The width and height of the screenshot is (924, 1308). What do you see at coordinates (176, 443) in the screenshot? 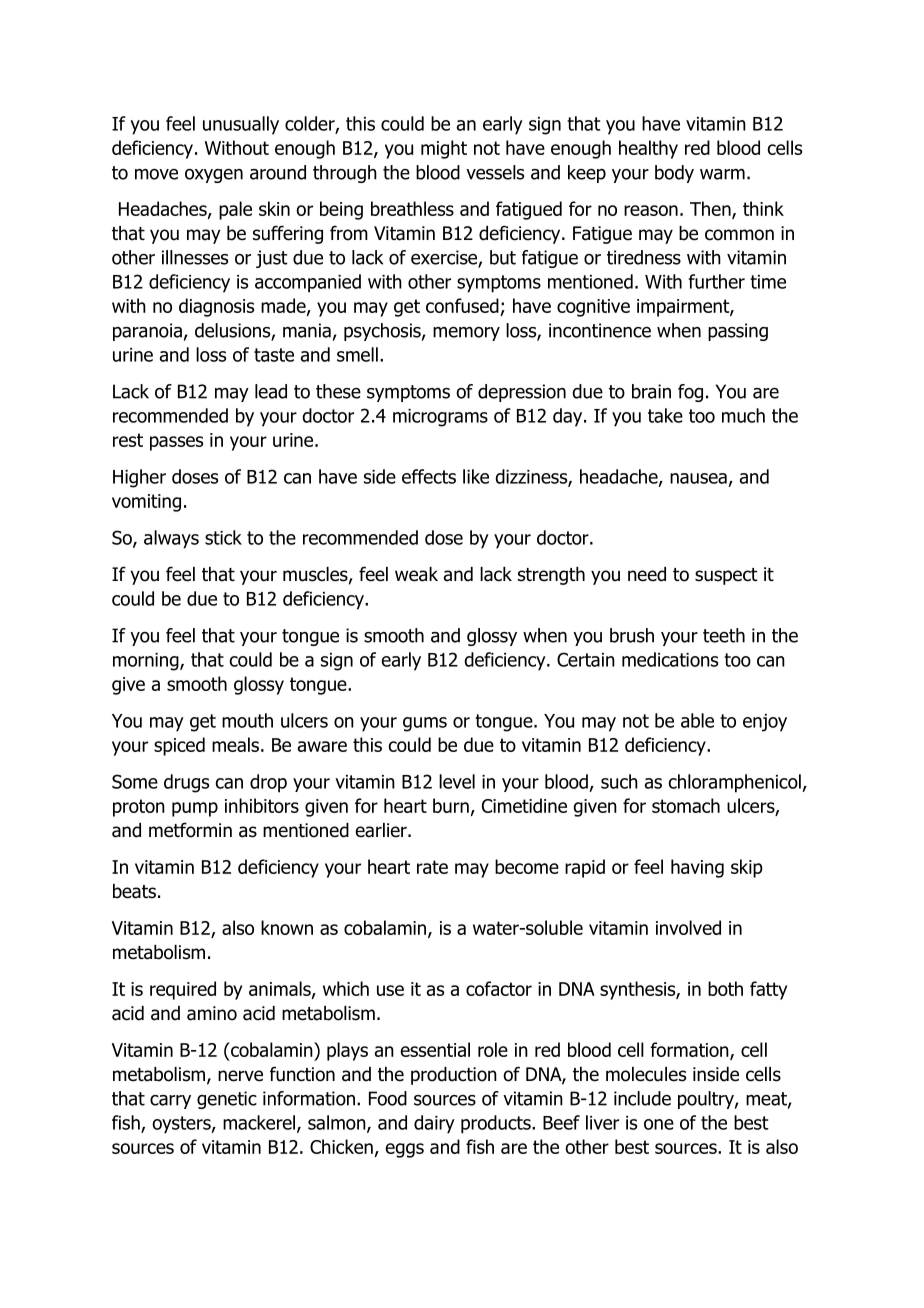
I see `passes` at bounding box center [176, 443].
